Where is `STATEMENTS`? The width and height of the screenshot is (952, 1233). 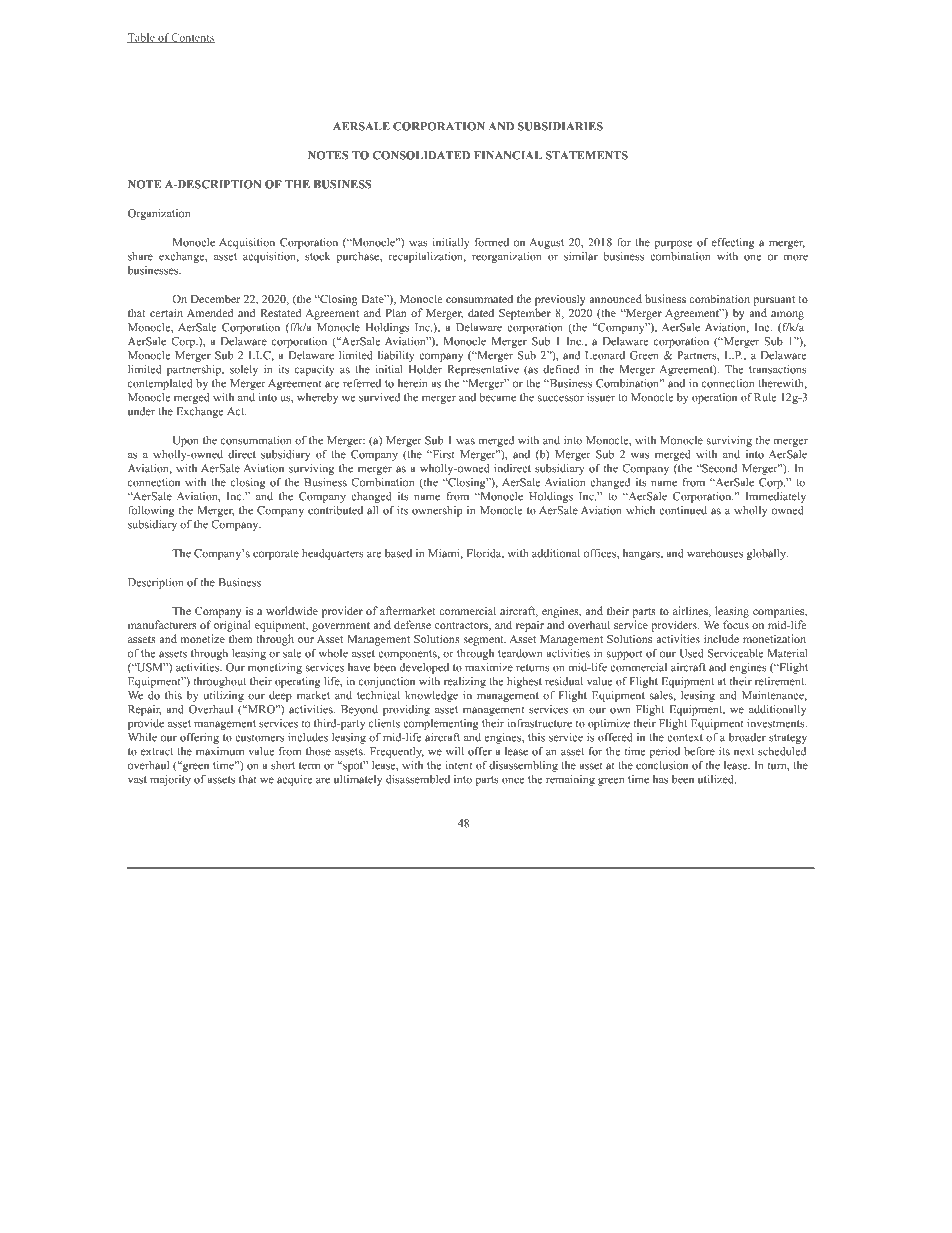
STATEMENTS is located at coordinates (587, 155).
